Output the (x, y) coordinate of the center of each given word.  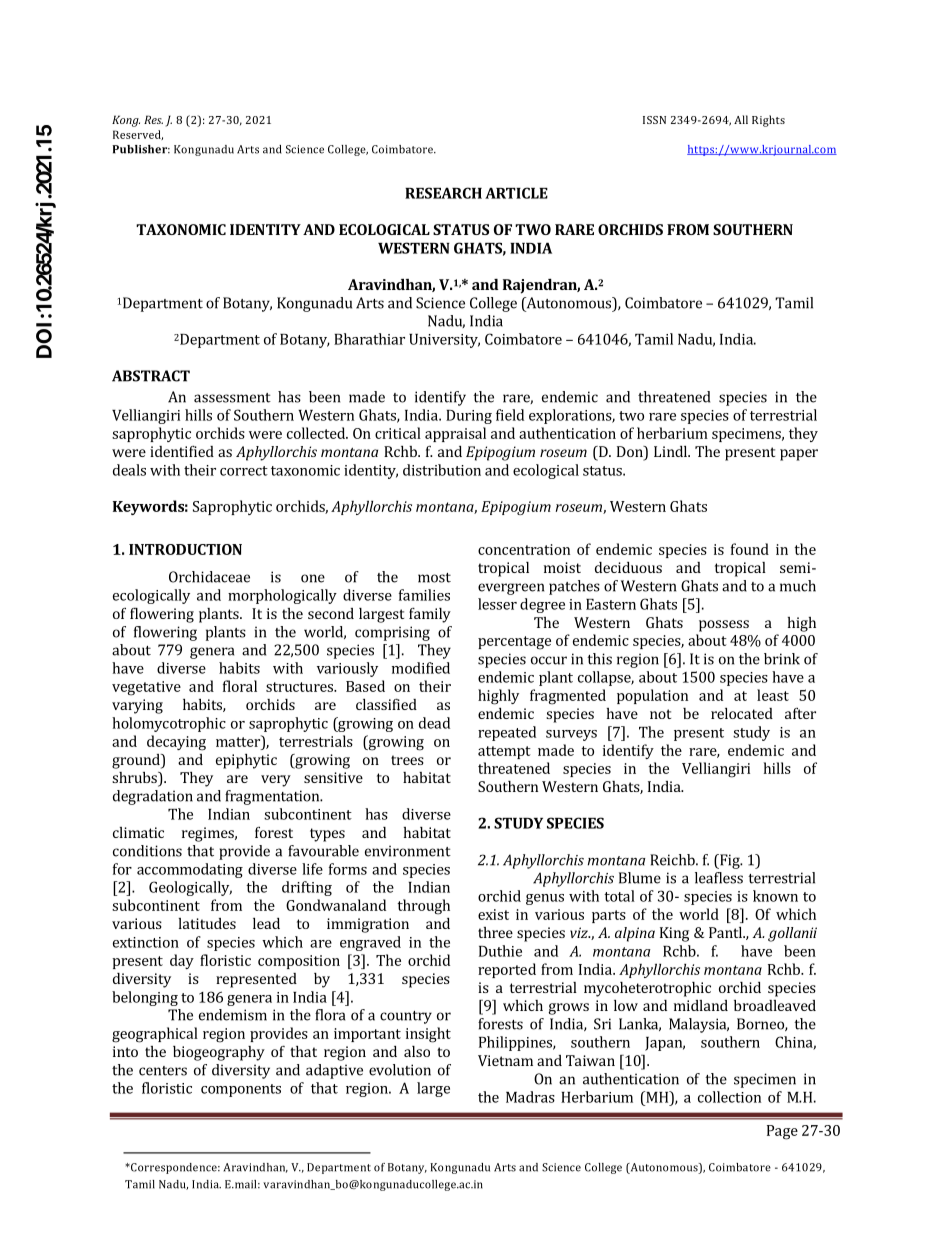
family (430, 615)
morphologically (282, 596)
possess (724, 626)
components (241, 1090)
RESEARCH (443, 193)
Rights (768, 121)
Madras (530, 1097)
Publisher (141, 149)
